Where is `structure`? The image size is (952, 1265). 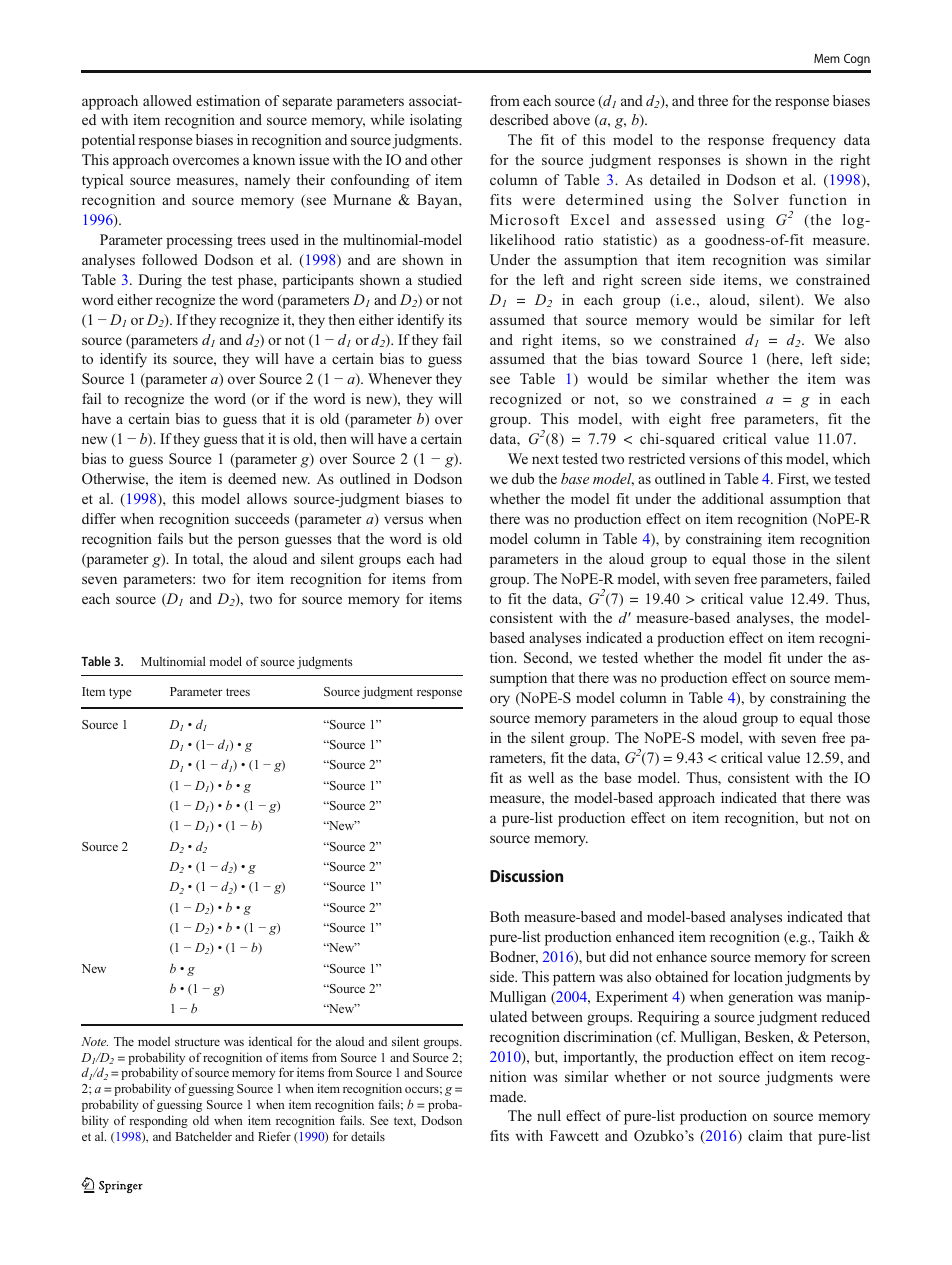
structure is located at coordinates (197, 1042).
